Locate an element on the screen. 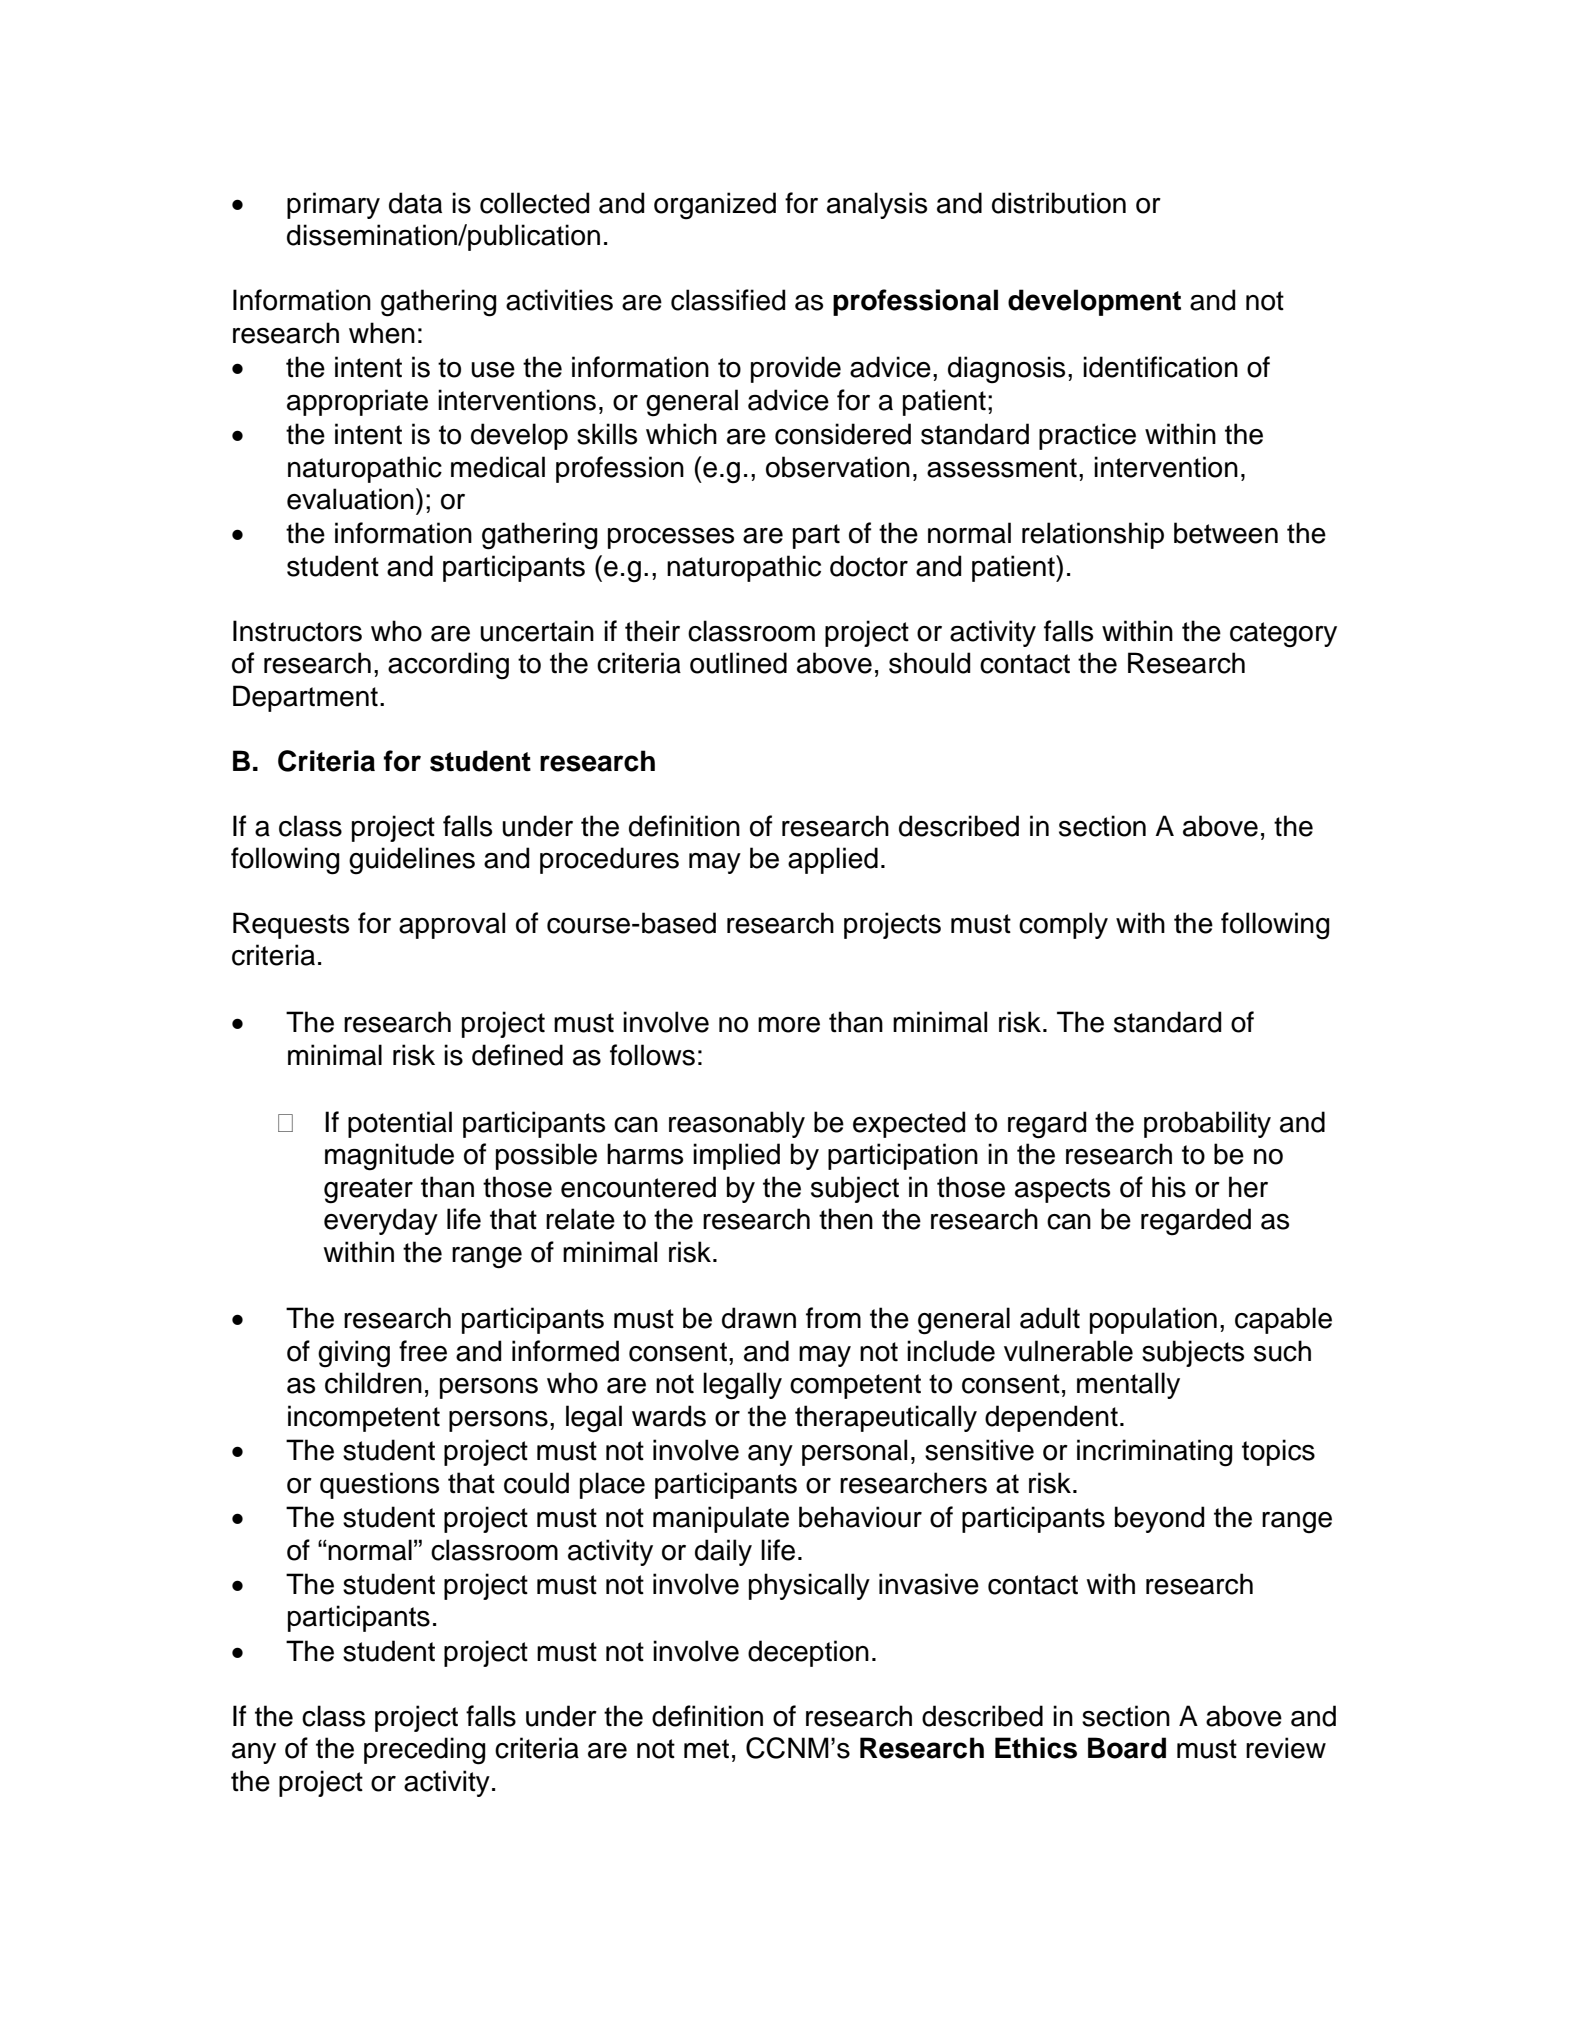 Image resolution: width=1571 pixels, height=2033 pixels. according is located at coordinates (448, 666).
